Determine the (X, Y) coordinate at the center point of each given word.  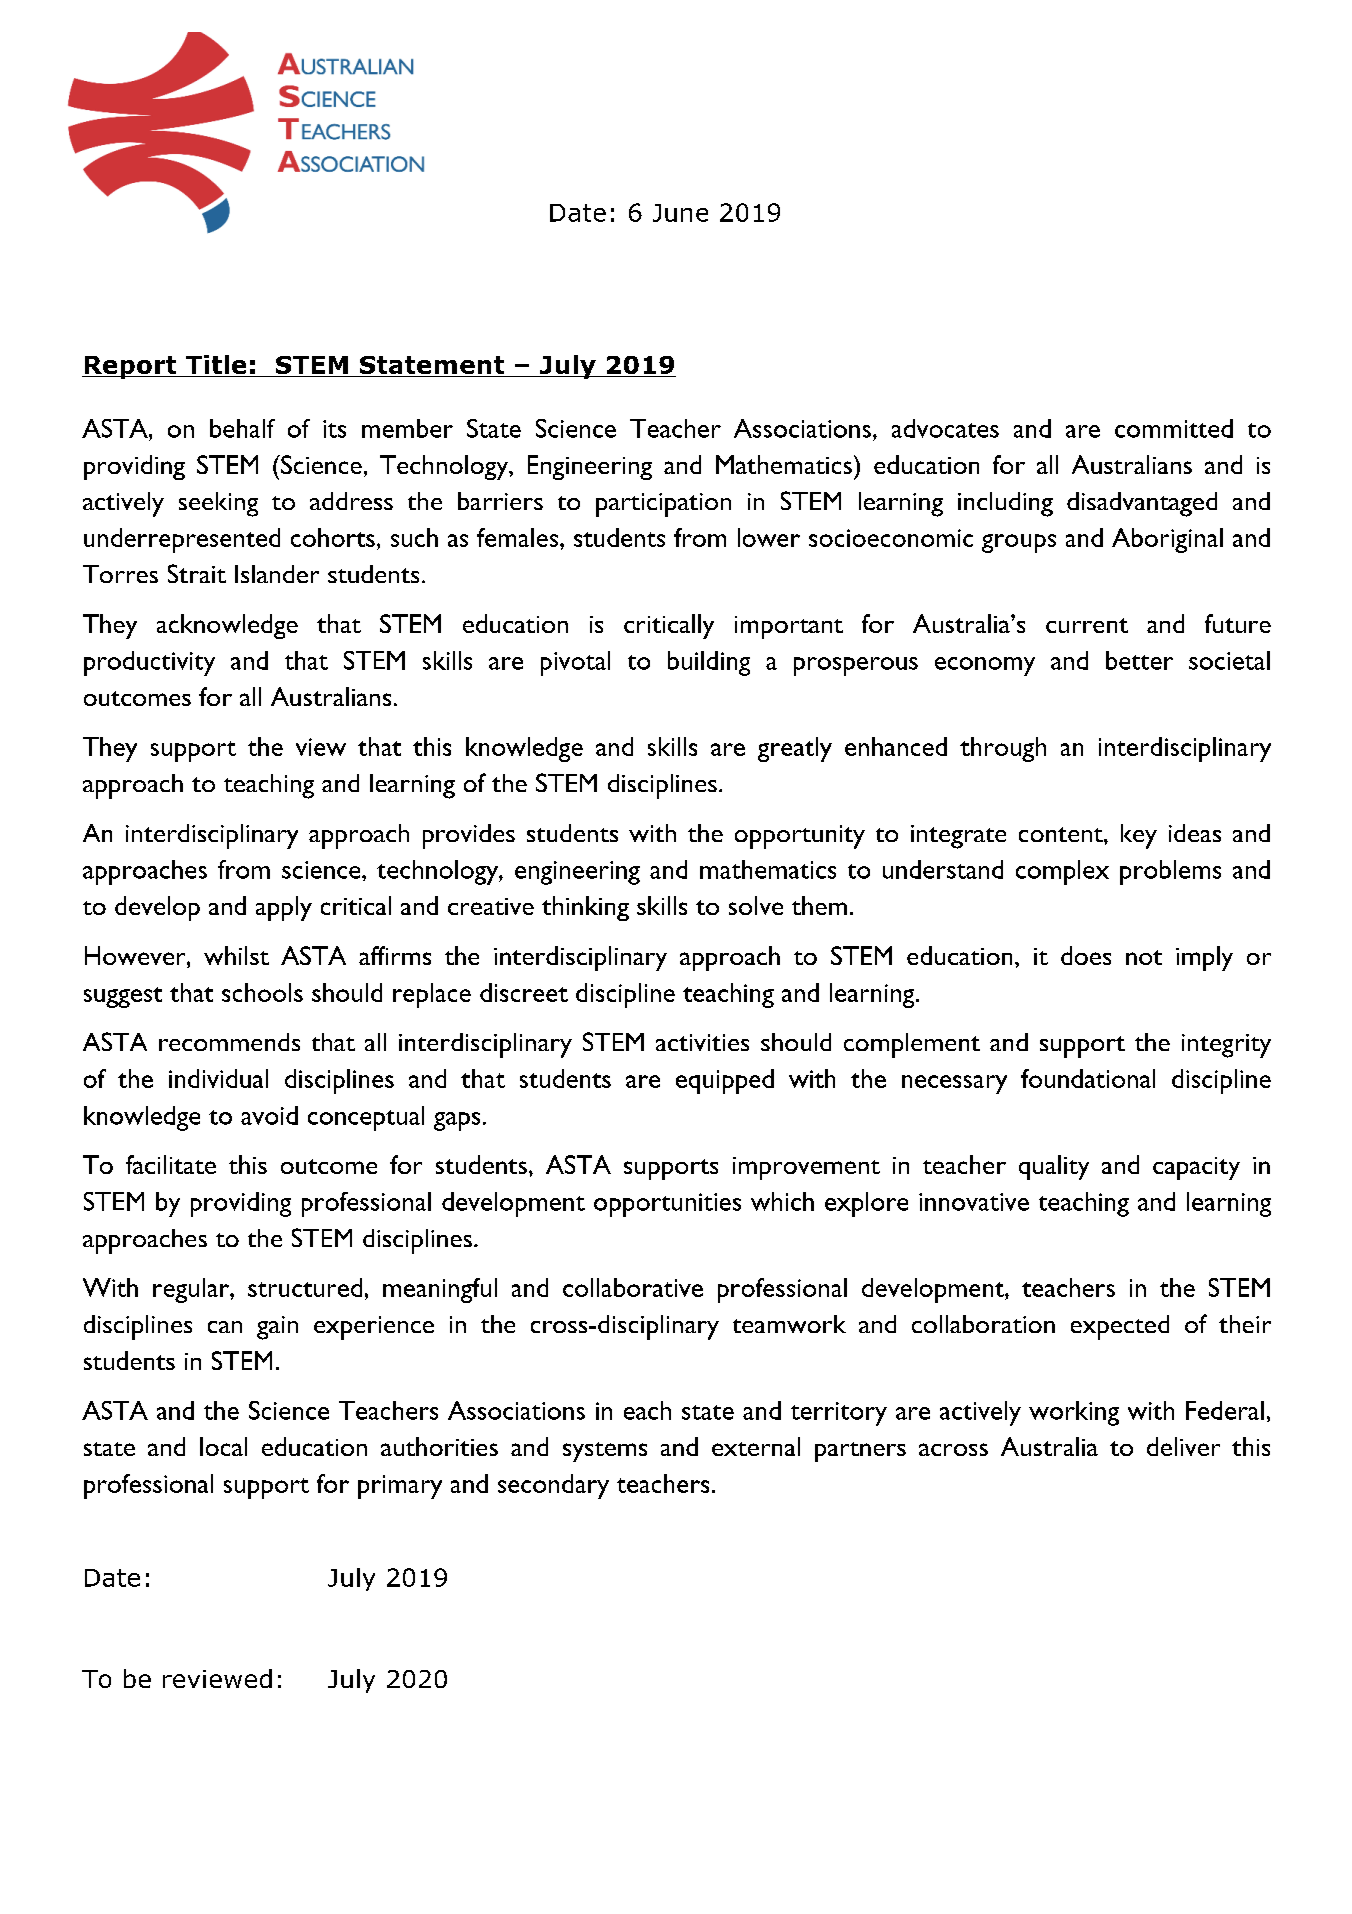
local (223, 1446)
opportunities (667, 1205)
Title (216, 366)
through (1003, 749)
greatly (795, 749)
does (1086, 955)
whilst (236, 955)
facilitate (171, 1164)
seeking (218, 504)
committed (1174, 428)
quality (1054, 1167)
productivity (149, 663)
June (680, 213)
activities (702, 1042)
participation (663, 505)
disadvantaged (1142, 504)
